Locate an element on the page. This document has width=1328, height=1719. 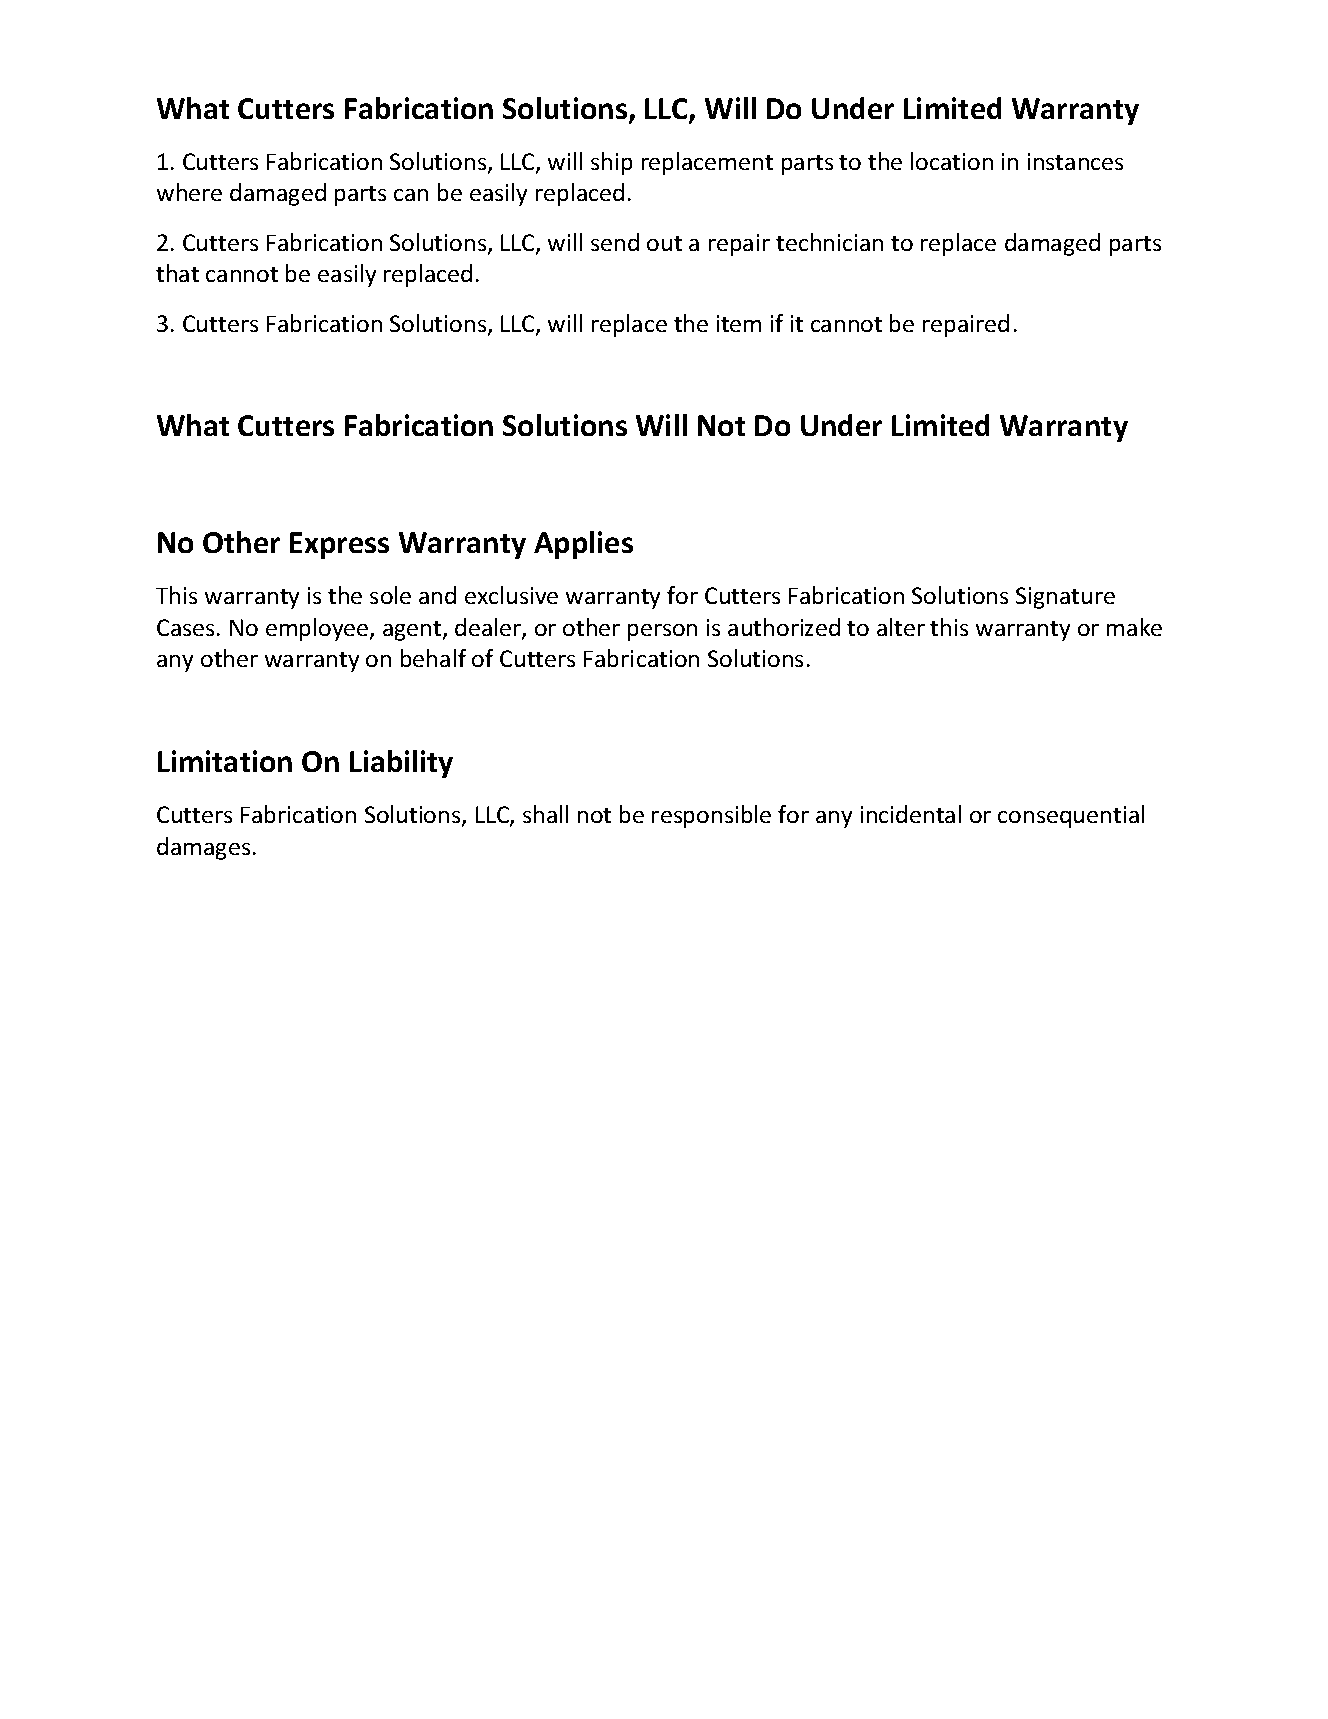
Express is located at coordinates (339, 545).
